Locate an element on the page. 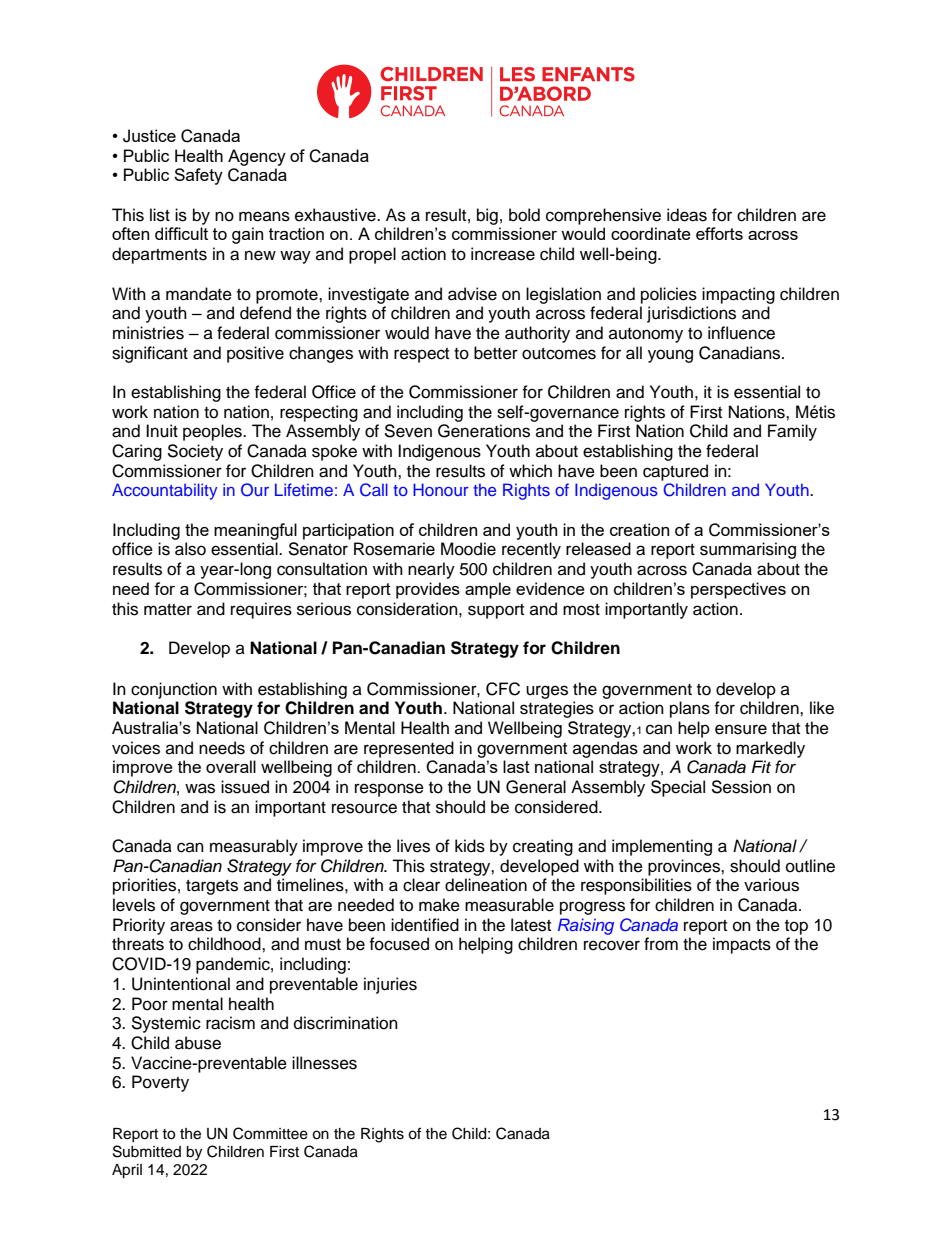 Image resolution: width=952 pixels, height=1233 pixels. big is located at coordinates (487, 216).
